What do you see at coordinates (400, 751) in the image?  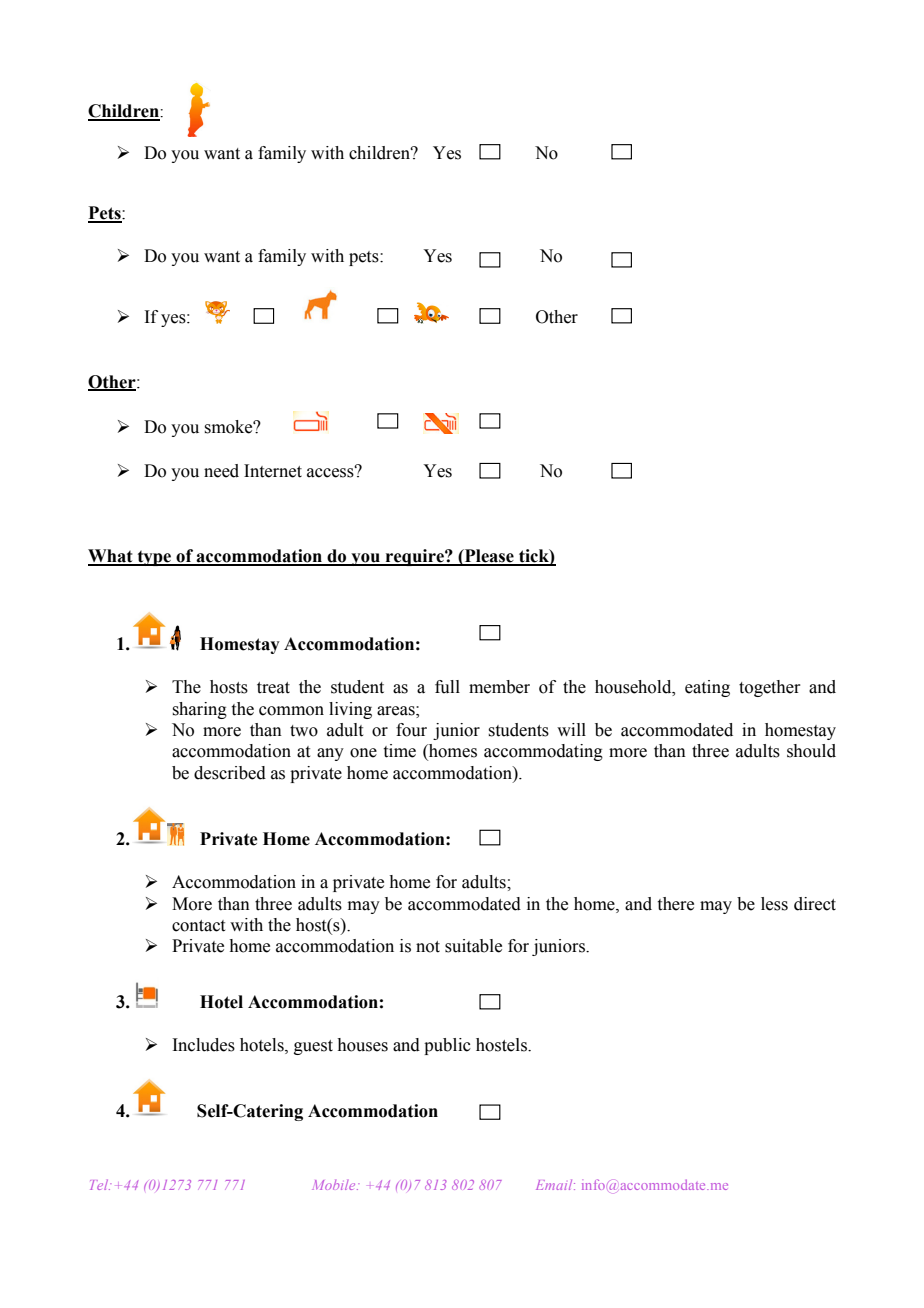 I see `time` at bounding box center [400, 751].
